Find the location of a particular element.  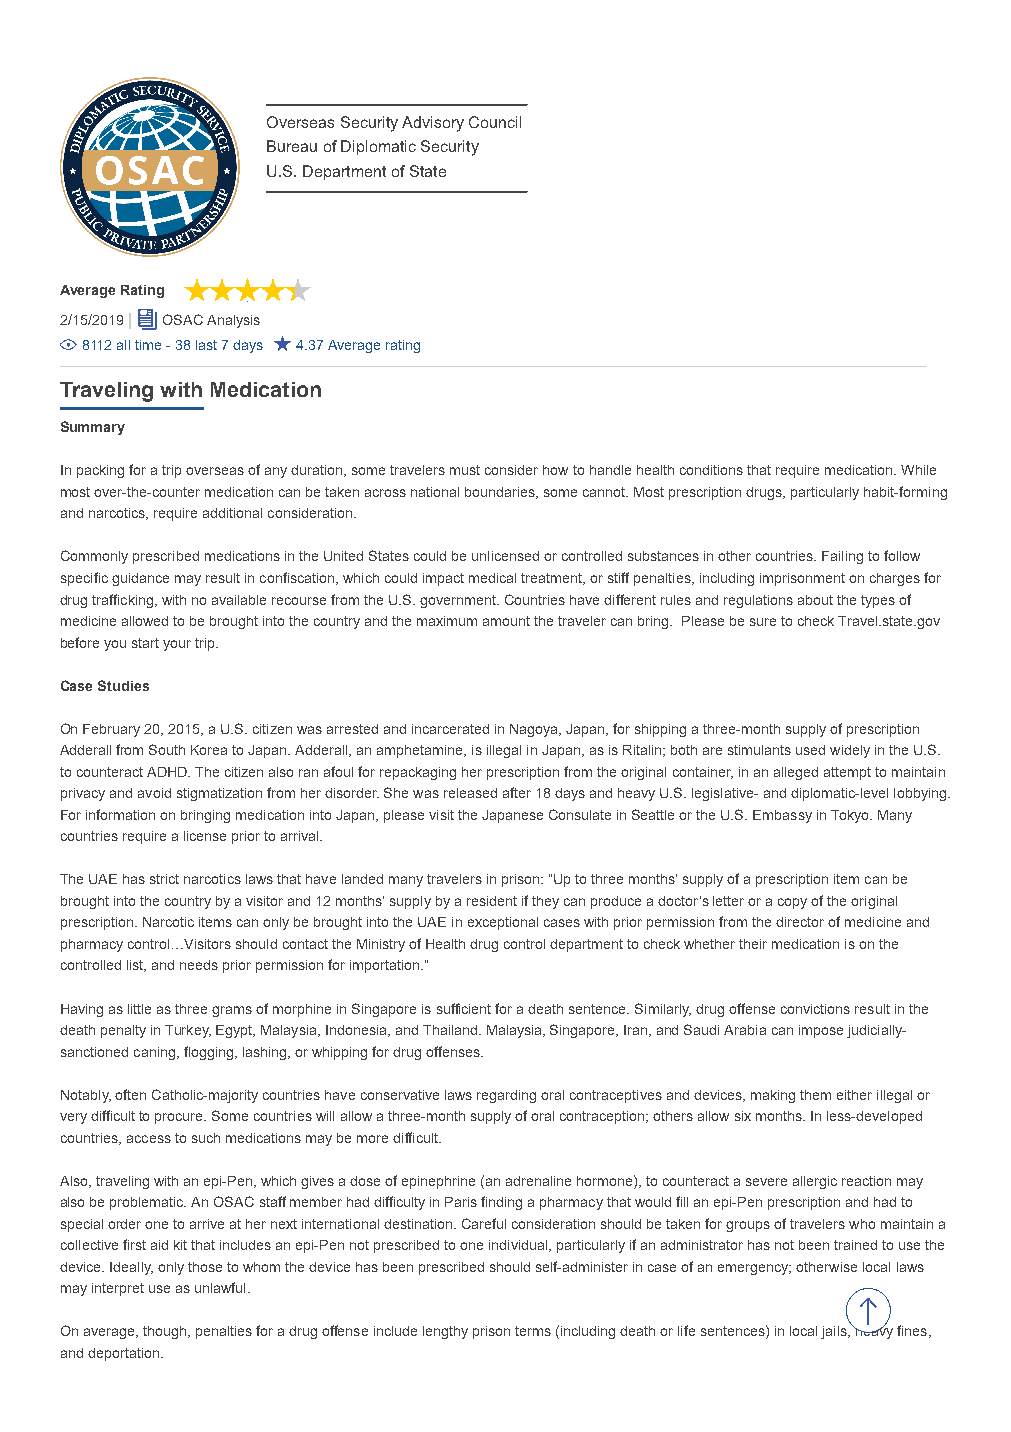

procure is located at coordinates (180, 1118).
